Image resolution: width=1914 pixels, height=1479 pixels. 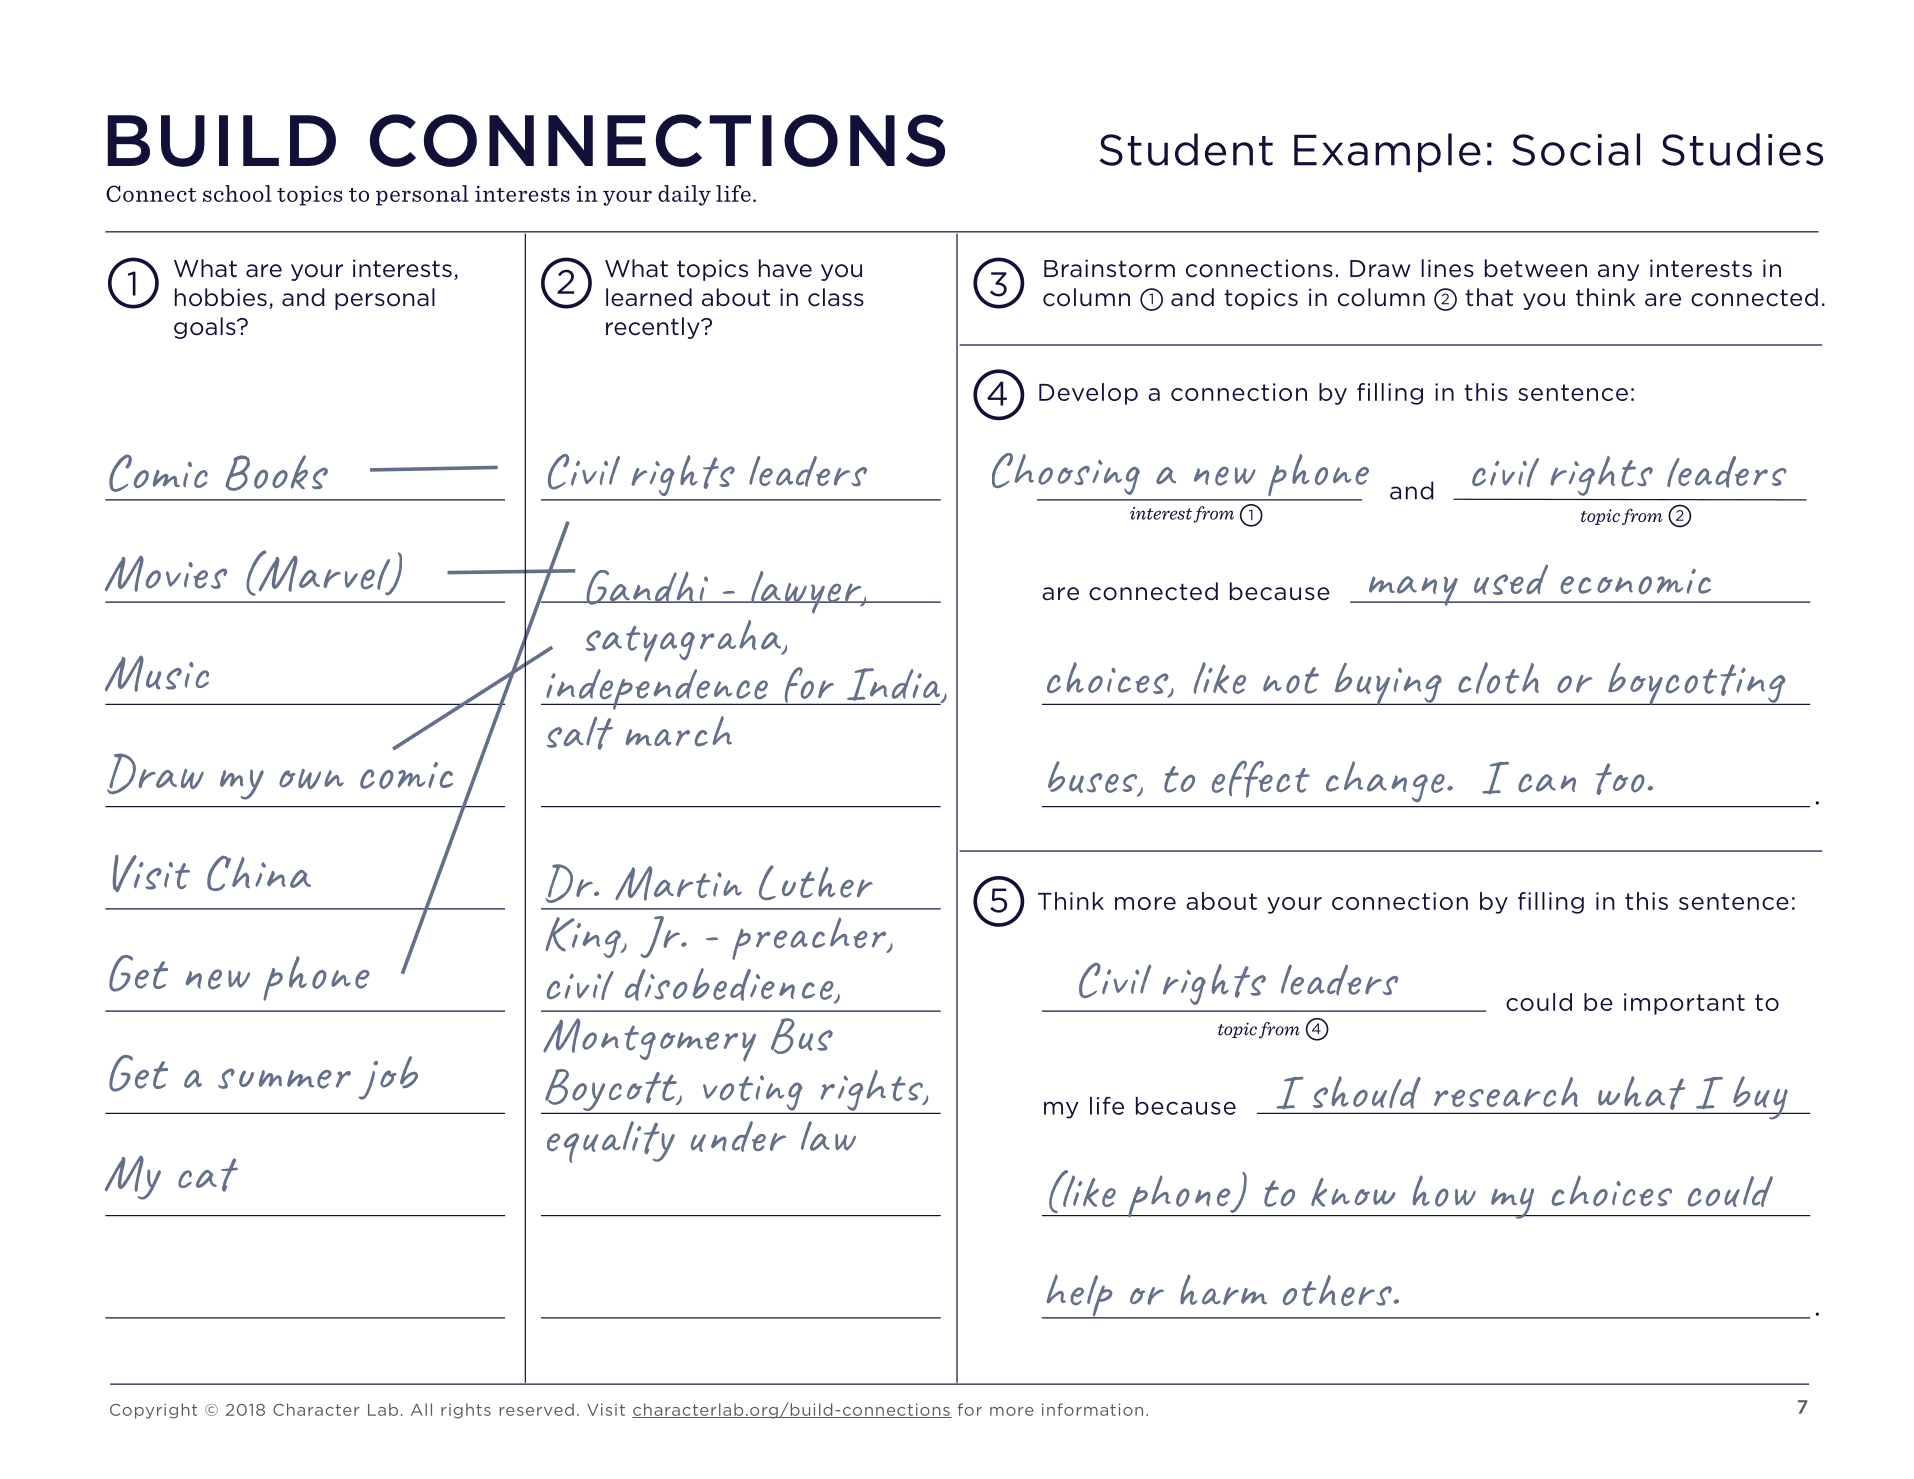 What do you see at coordinates (1337, 1290) in the screenshot?
I see `others` at bounding box center [1337, 1290].
